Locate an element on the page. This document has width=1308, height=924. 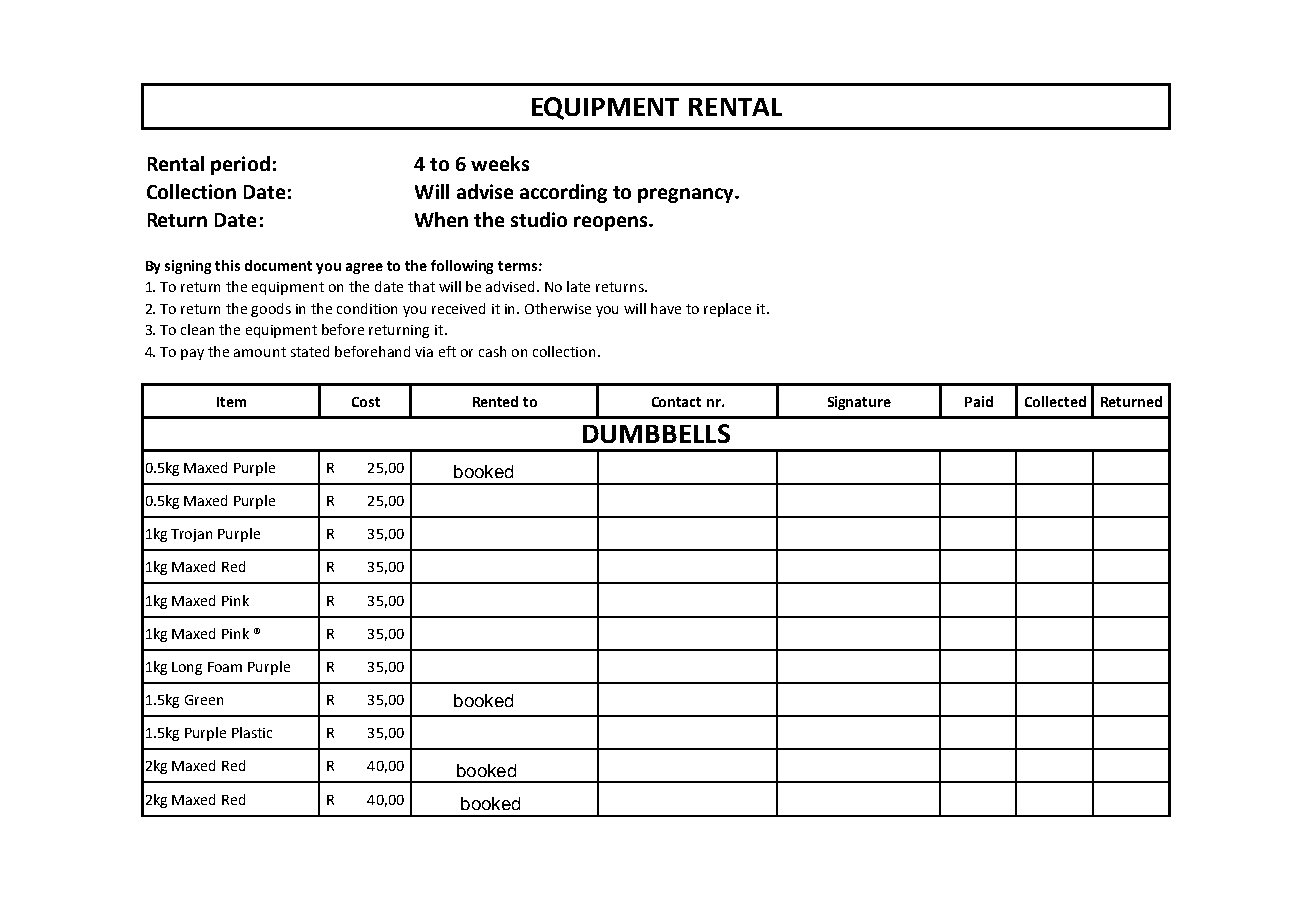
Trojan is located at coordinates (191, 535).
